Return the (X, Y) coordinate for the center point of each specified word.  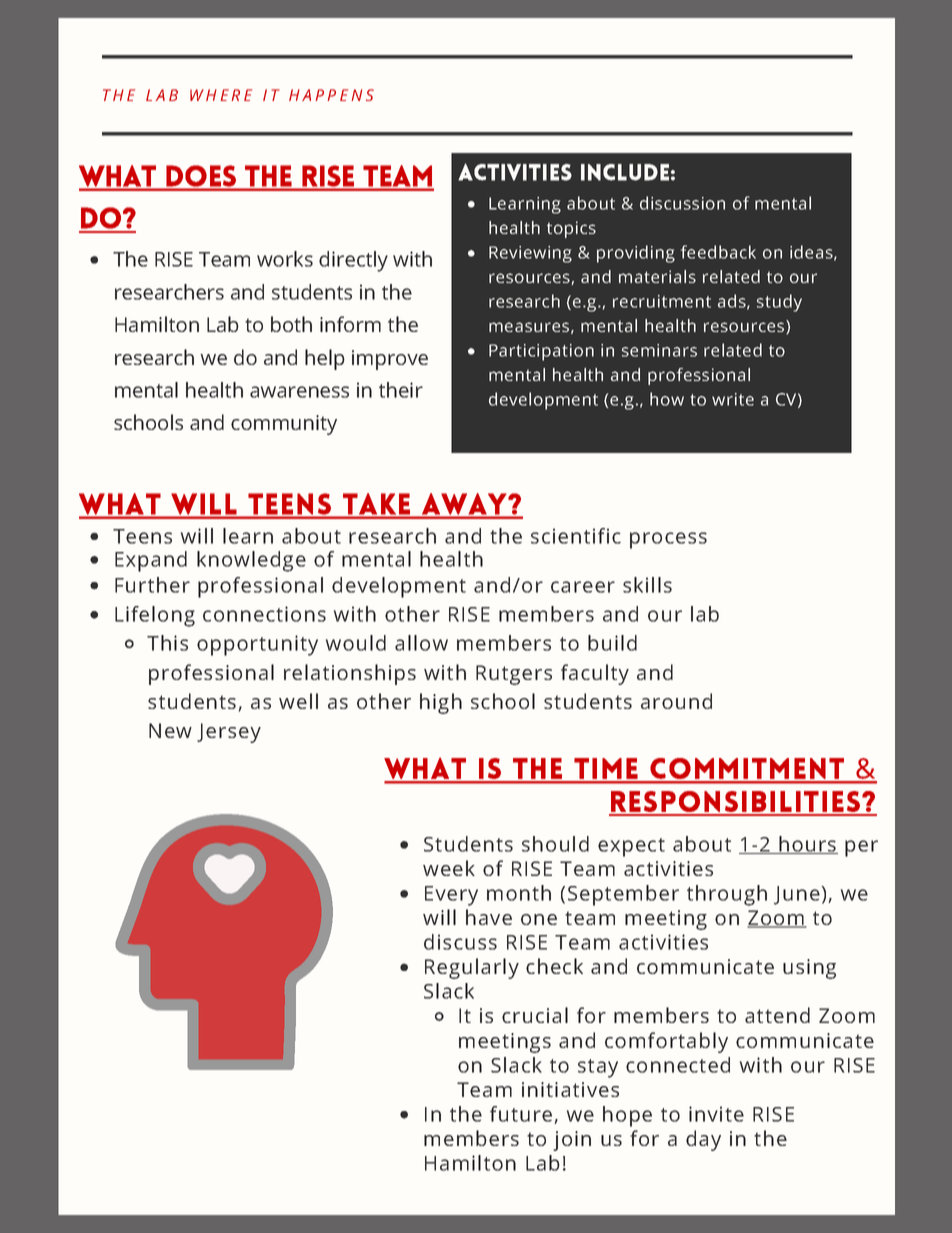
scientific (576, 536)
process (668, 540)
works (285, 259)
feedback (718, 252)
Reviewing (530, 254)
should (555, 844)
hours (807, 845)
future (522, 1115)
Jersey (229, 733)
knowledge (251, 561)
